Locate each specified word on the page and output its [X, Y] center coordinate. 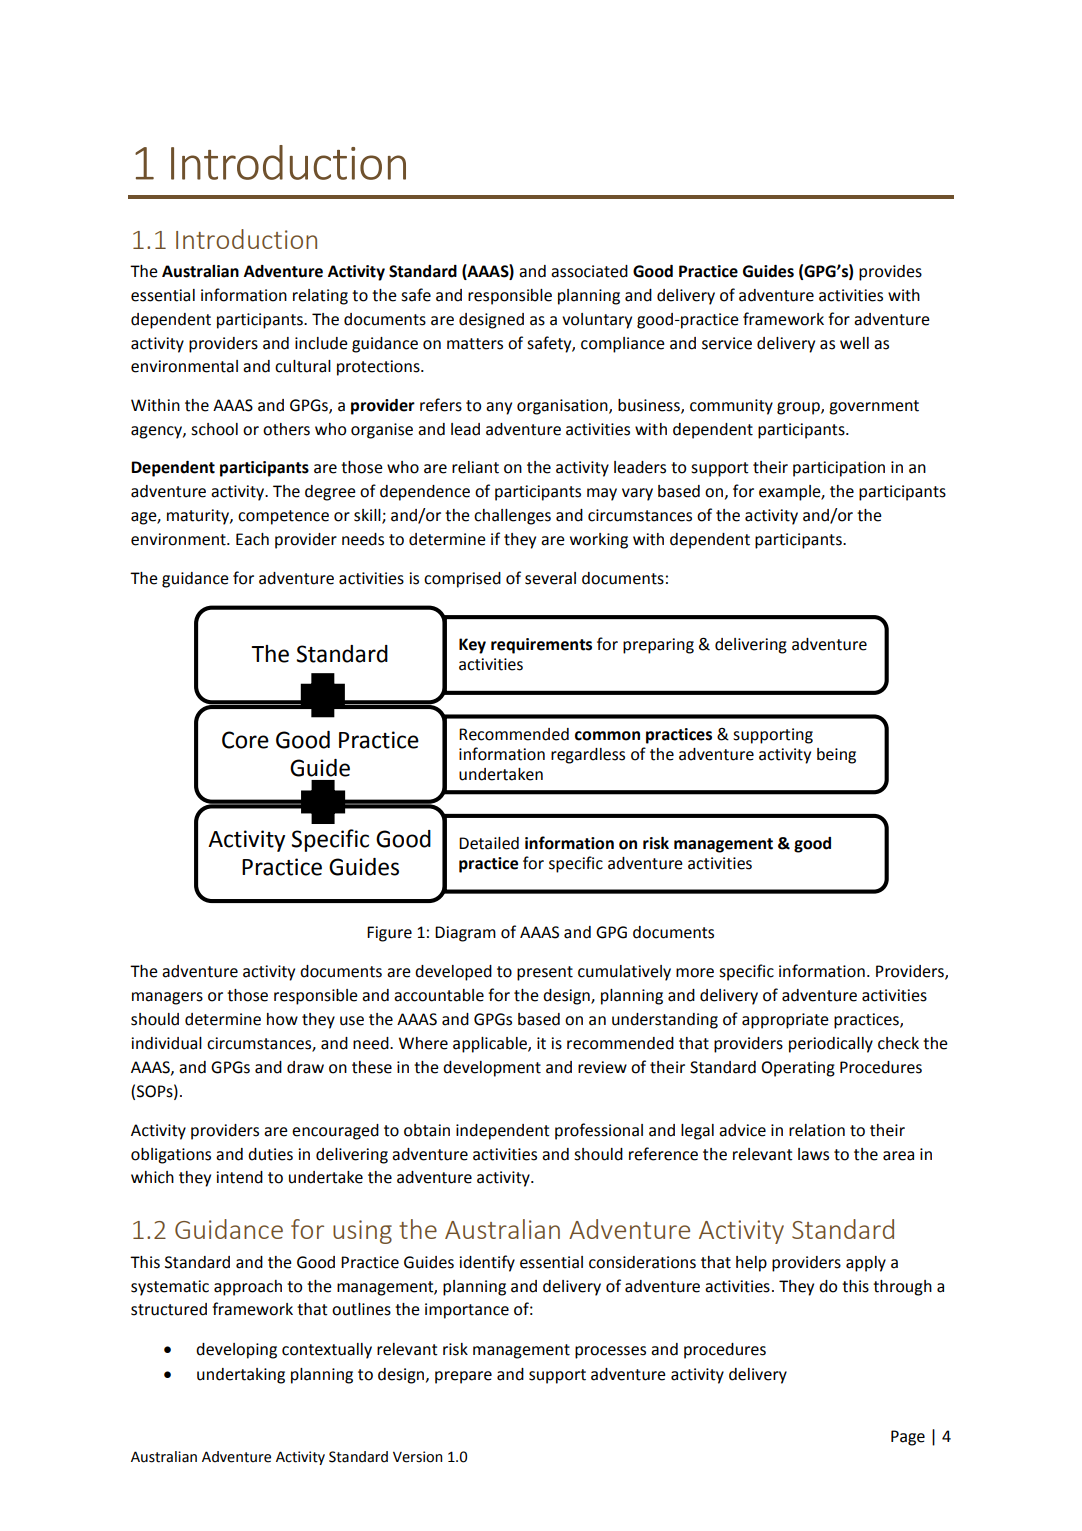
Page [908, 1438]
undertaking [241, 1376]
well [854, 343]
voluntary [597, 321]
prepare [463, 1377]
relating [320, 297]
